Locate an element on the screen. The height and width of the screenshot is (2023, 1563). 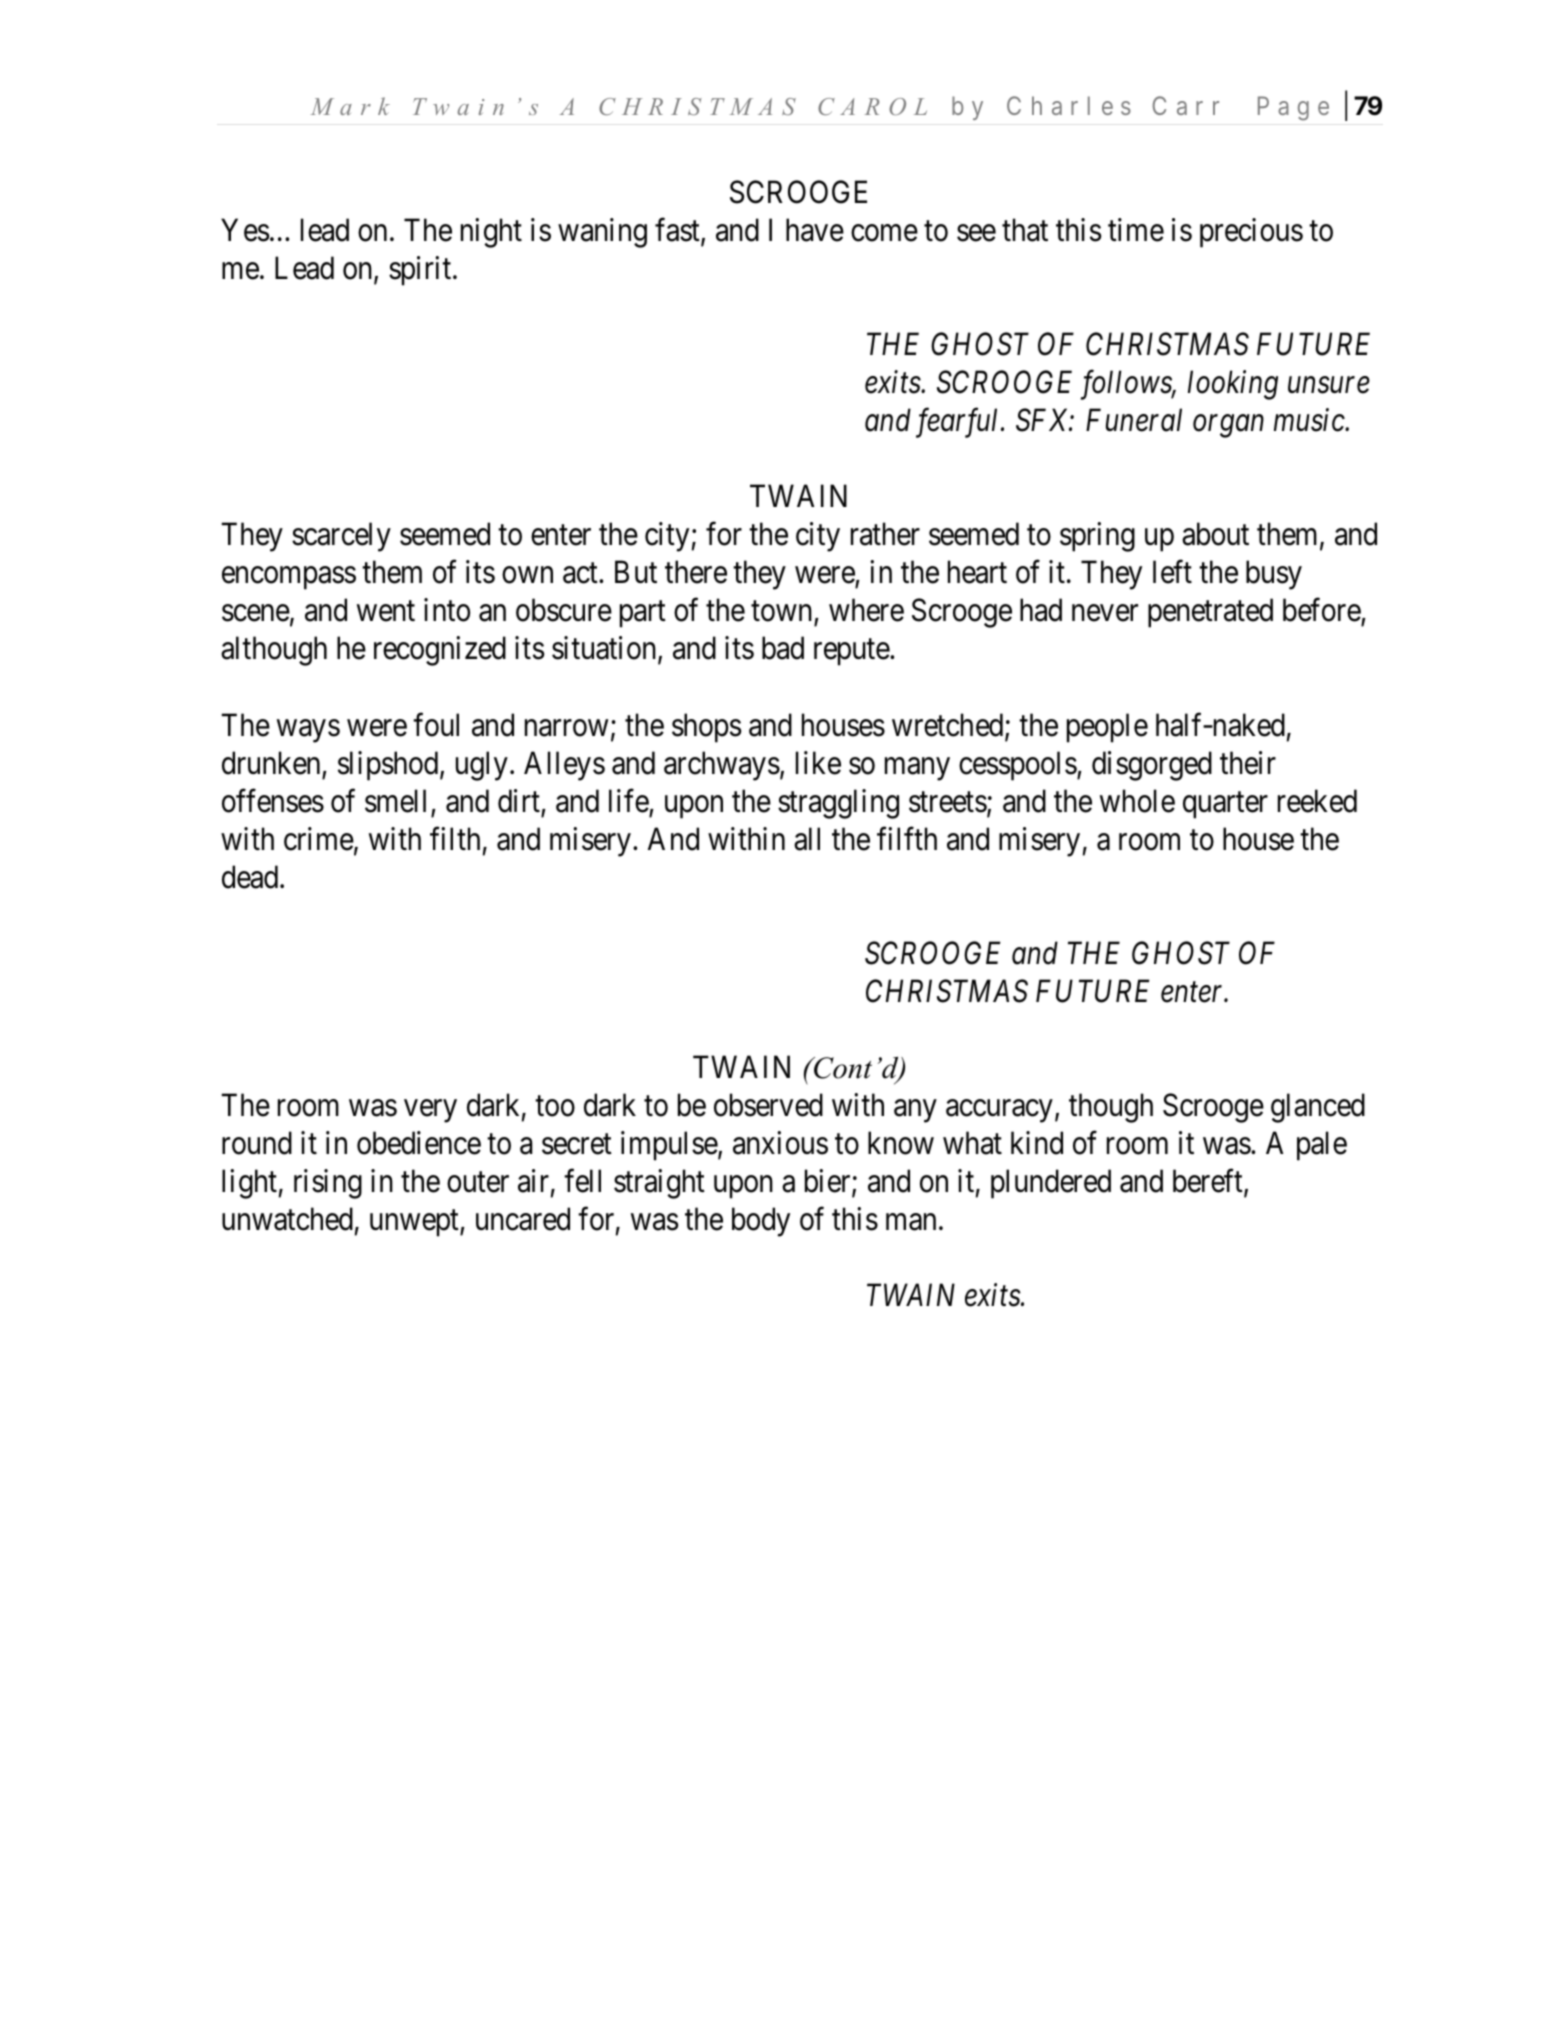
have is located at coordinates (815, 230).
